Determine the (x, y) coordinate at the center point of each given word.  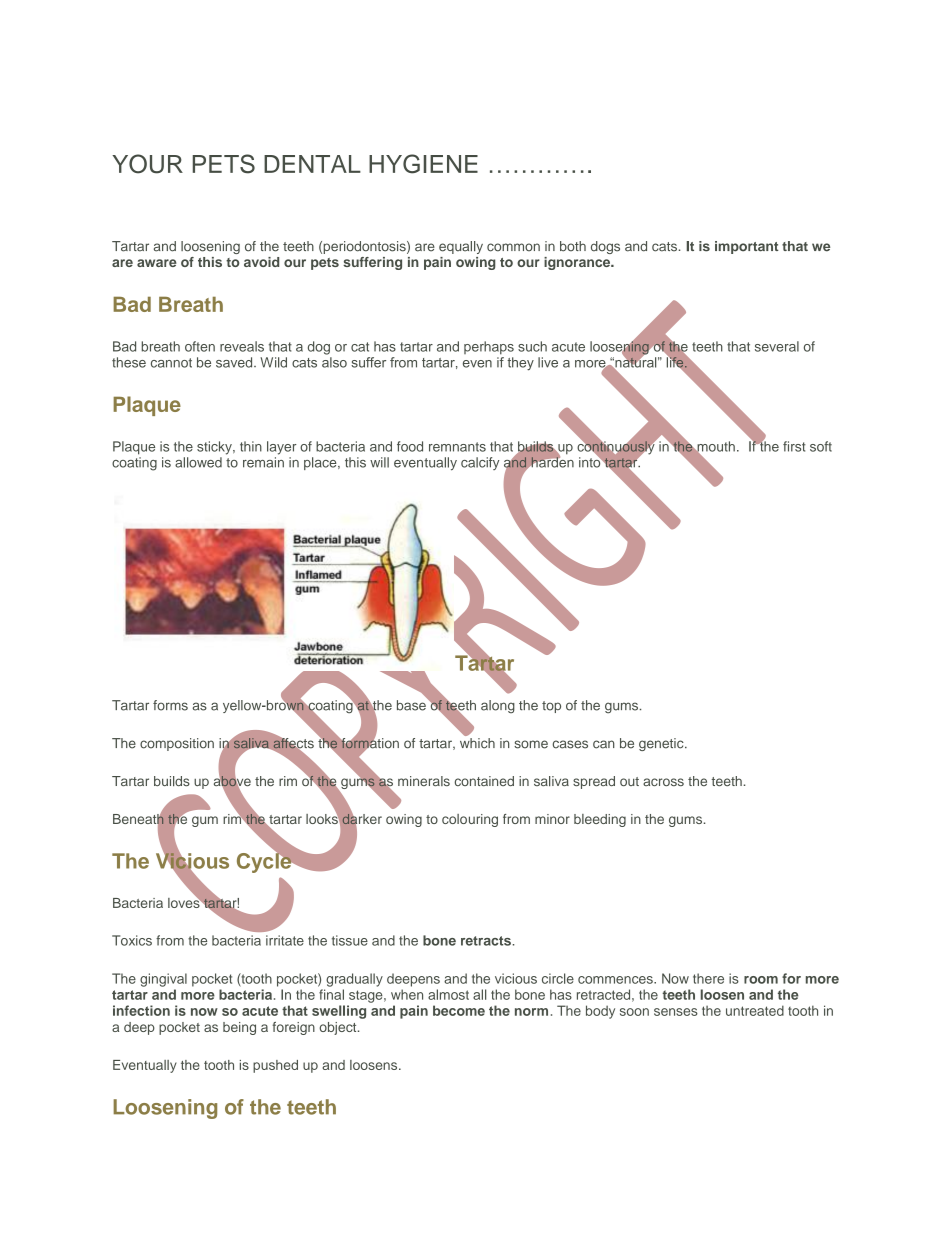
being (239, 1028)
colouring (470, 820)
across (663, 782)
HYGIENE (423, 164)
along (498, 706)
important (747, 247)
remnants (457, 447)
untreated (755, 1010)
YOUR (147, 164)
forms (170, 705)
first (794, 446)
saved (235, 362)
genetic (662, 744)
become (459, 1010)
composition (177, 744)
